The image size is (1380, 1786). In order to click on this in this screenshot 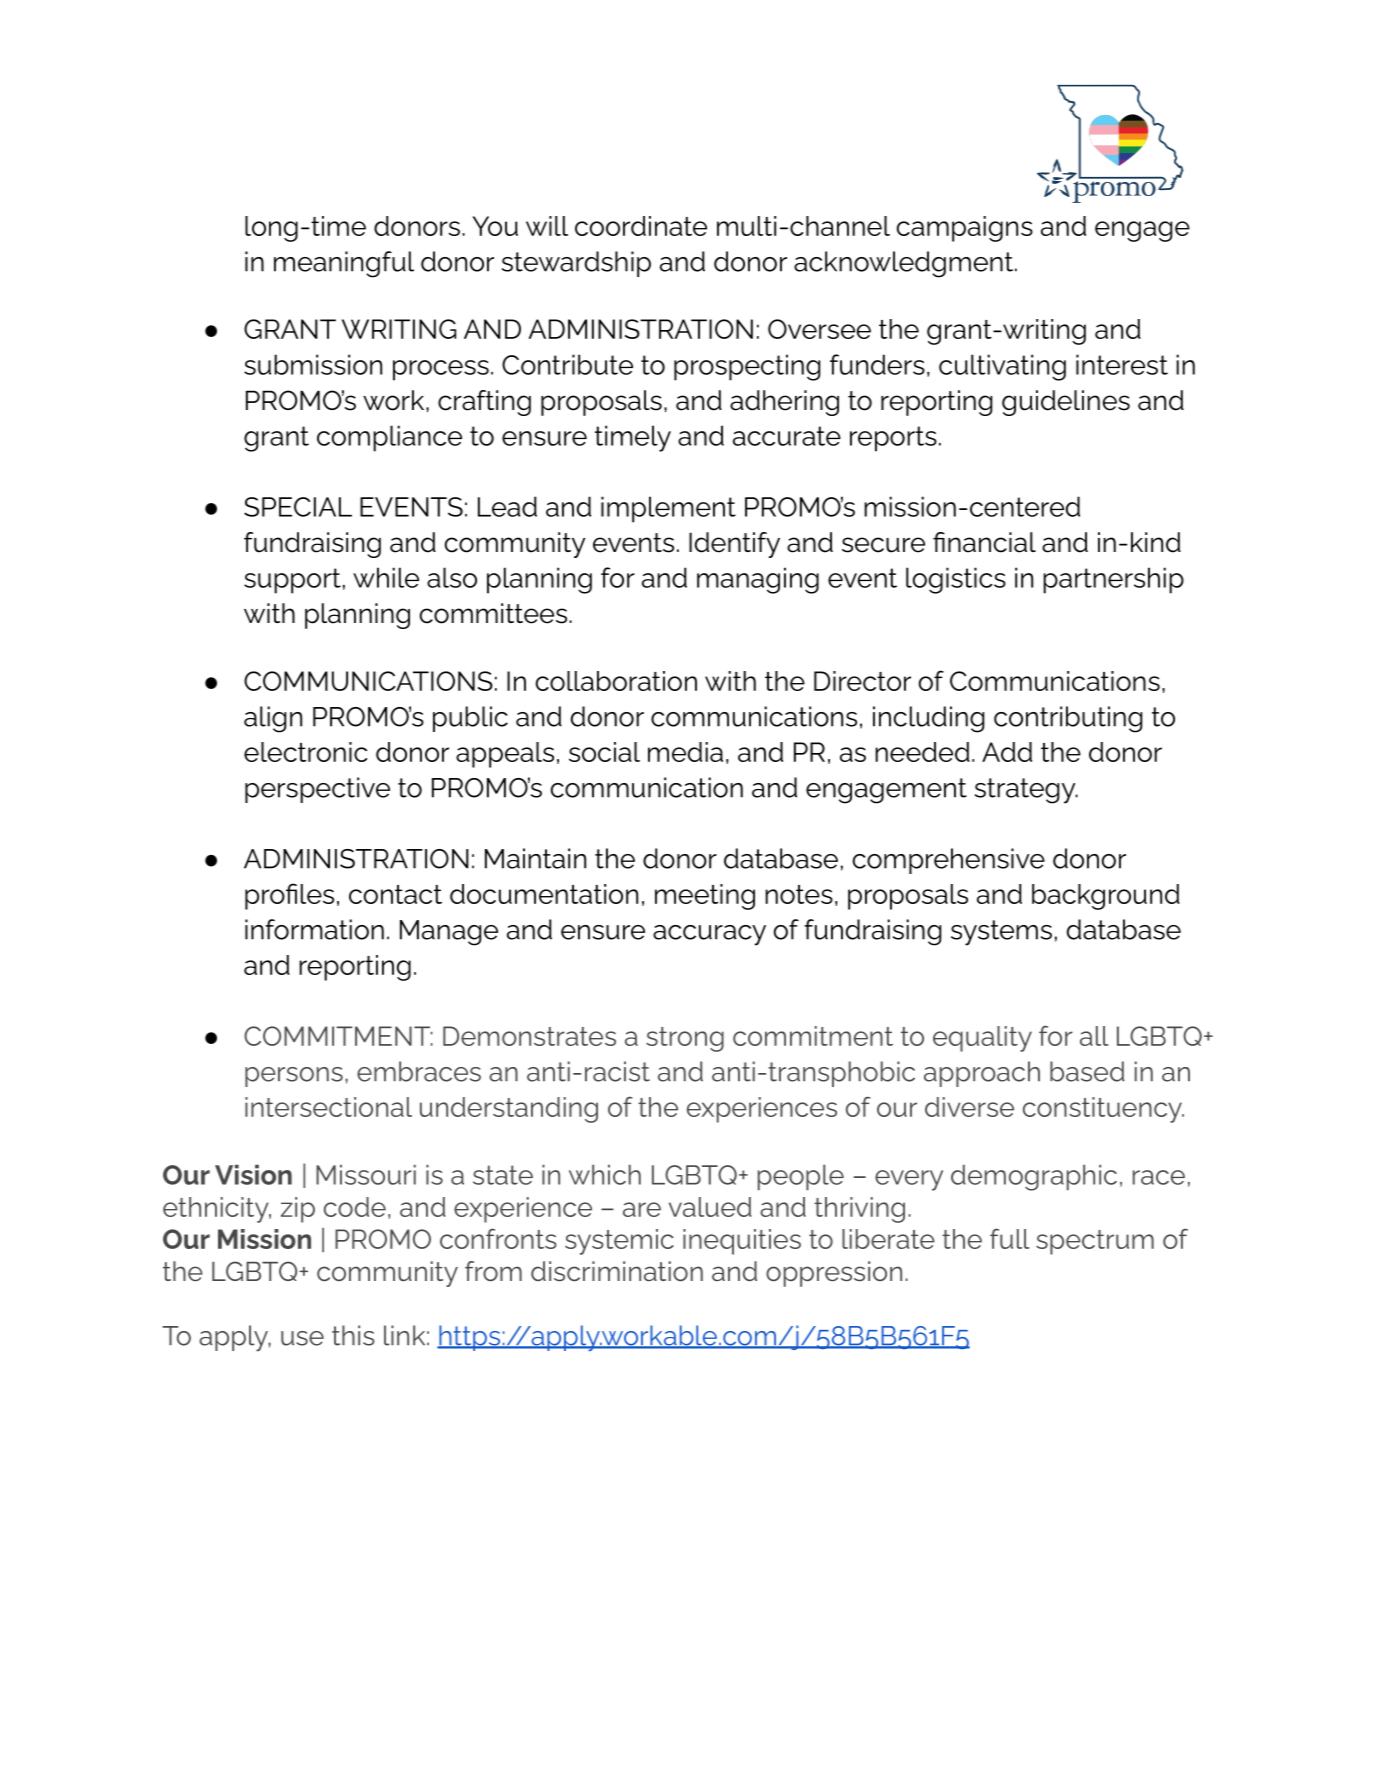, I will do `click(353, 1335)`.
